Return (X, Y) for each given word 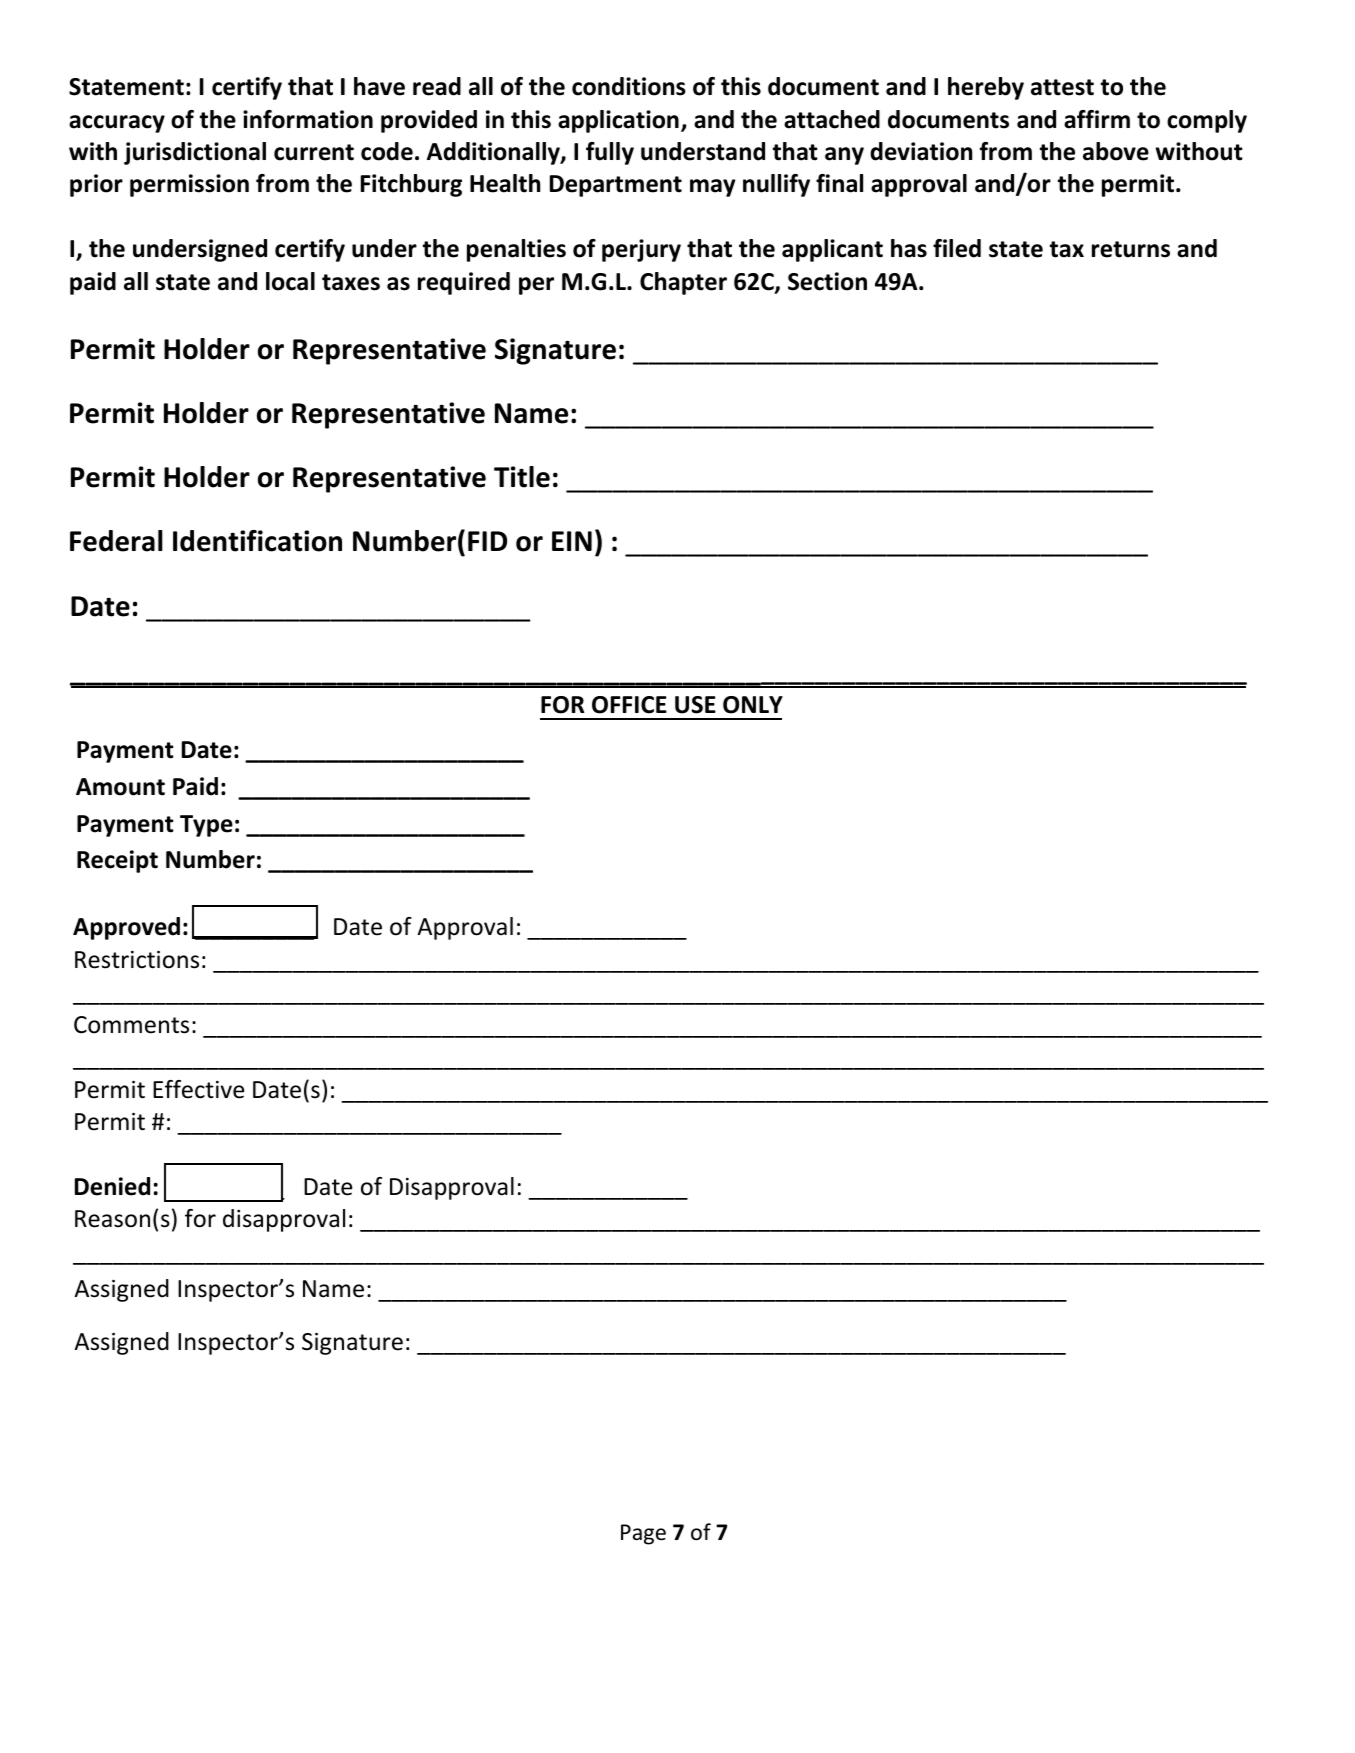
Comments (131, 1025)
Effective (198, 1089)
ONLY (753, 705)
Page (643, 1534)
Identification (257, 541)
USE (695, 705)
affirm (1097, 119)
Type (206, 826)
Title (522, 477)
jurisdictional (195, 153)
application (618, 121)
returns (1131, 249)
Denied (112, 1186)
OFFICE (629, 705)
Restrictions (137, 960)
